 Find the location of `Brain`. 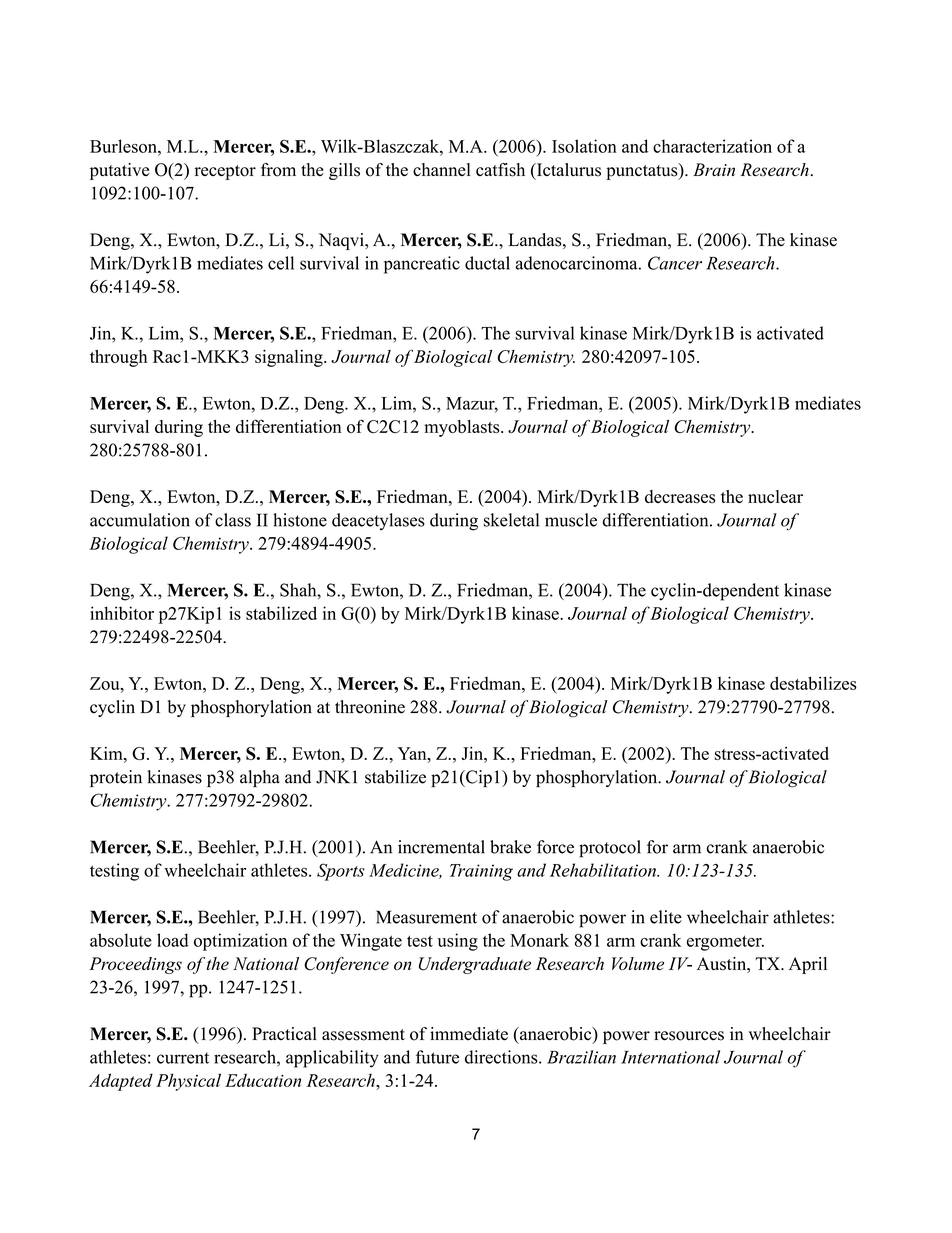

Brain is located at coordinates (714, 169).
